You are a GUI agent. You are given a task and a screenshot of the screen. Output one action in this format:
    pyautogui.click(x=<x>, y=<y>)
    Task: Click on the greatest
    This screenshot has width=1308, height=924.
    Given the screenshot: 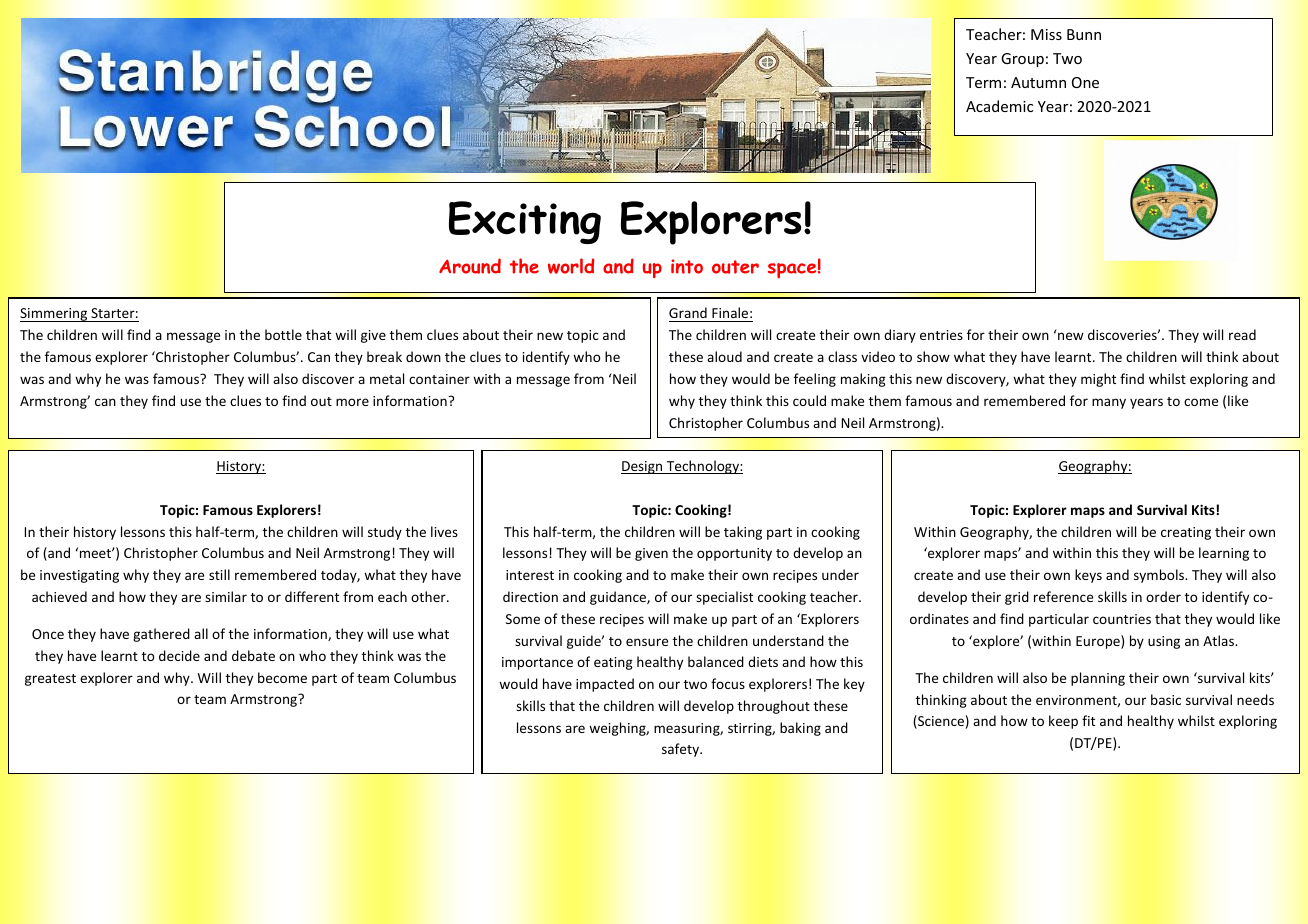 What is the action you would take?
    pyautogui.click(x=50, y=680)
